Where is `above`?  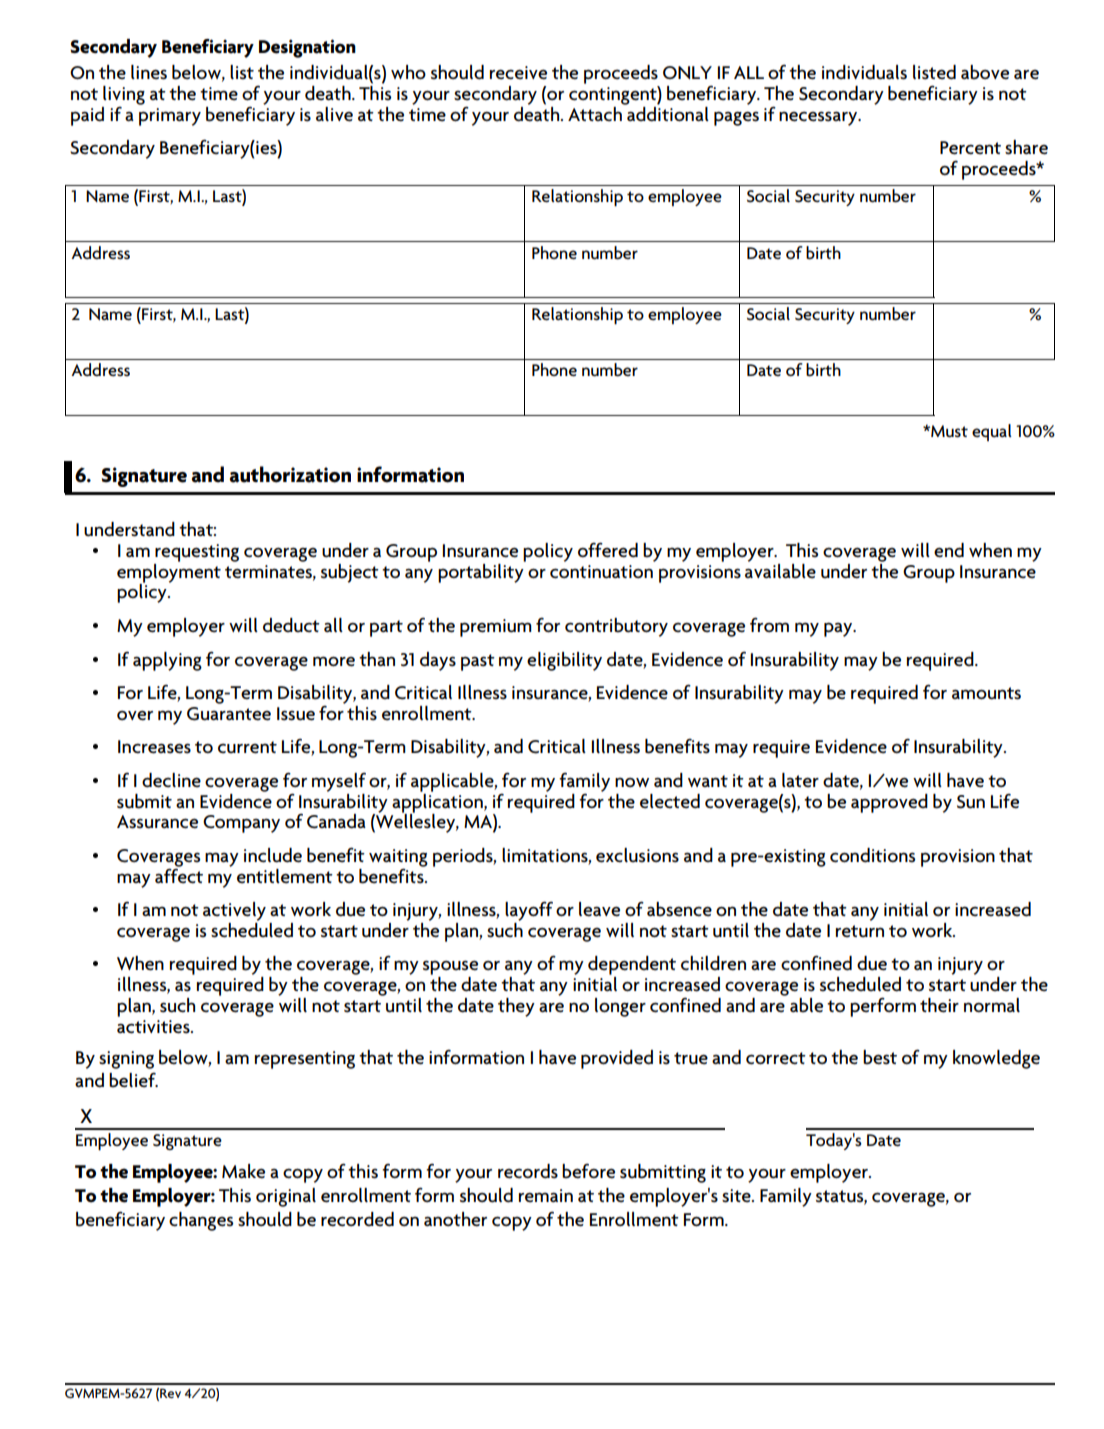 above is located at coordinates (985, 72).
